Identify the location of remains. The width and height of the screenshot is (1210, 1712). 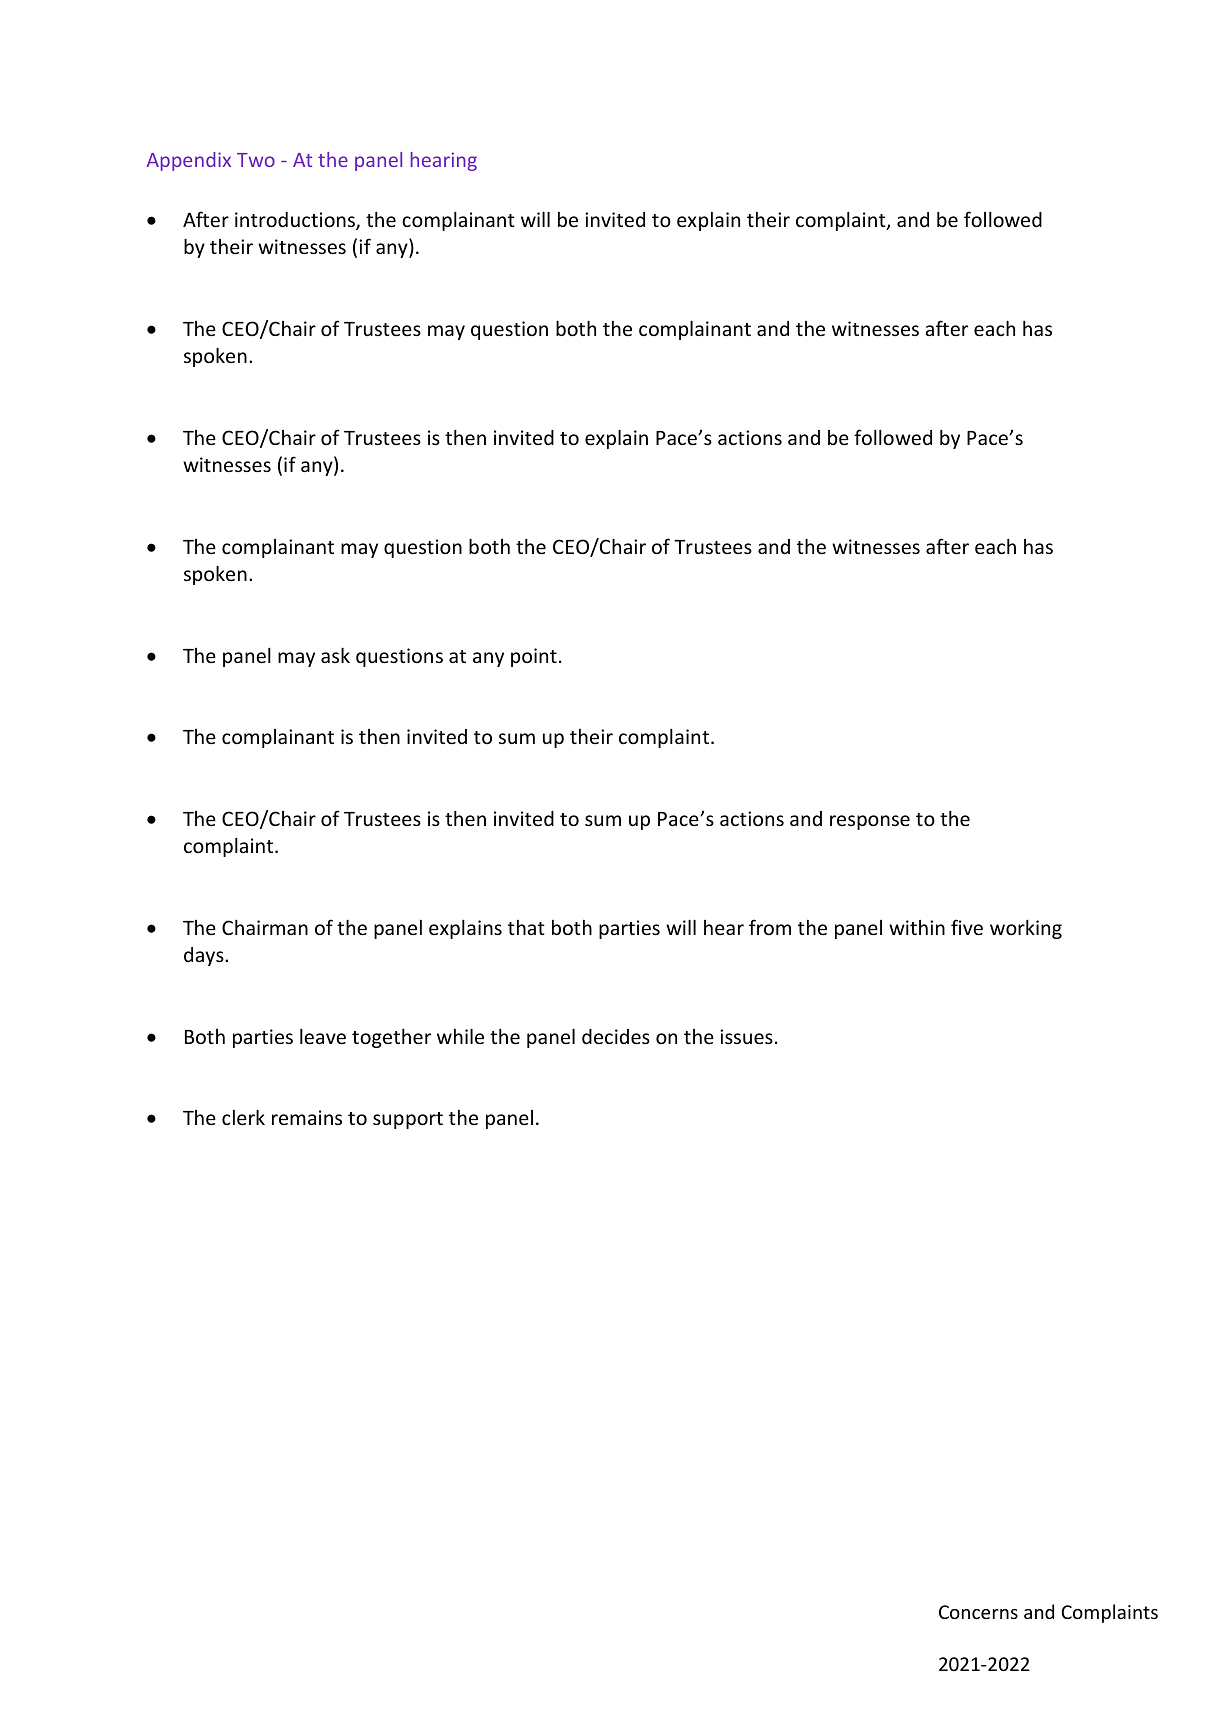
(307, 1117).
